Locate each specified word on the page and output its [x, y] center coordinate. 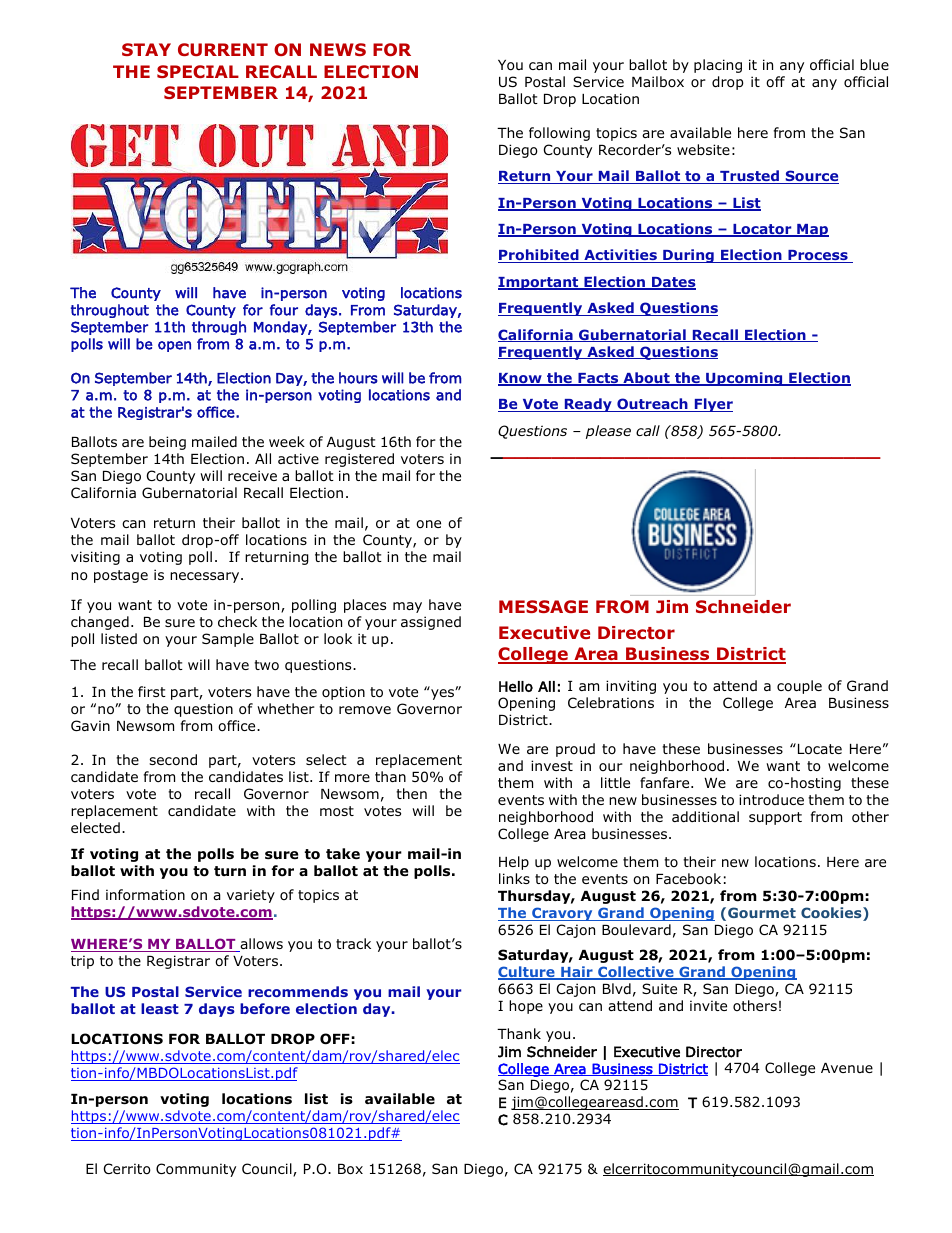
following [559, 134]
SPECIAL [198, 71]
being [167, 443]
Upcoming [744, 379]
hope [526, 1007]
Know [521, 379]
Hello [516, 686]
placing [718, 66]
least [160, 1008]
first [152, 691]
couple [799, 687]
